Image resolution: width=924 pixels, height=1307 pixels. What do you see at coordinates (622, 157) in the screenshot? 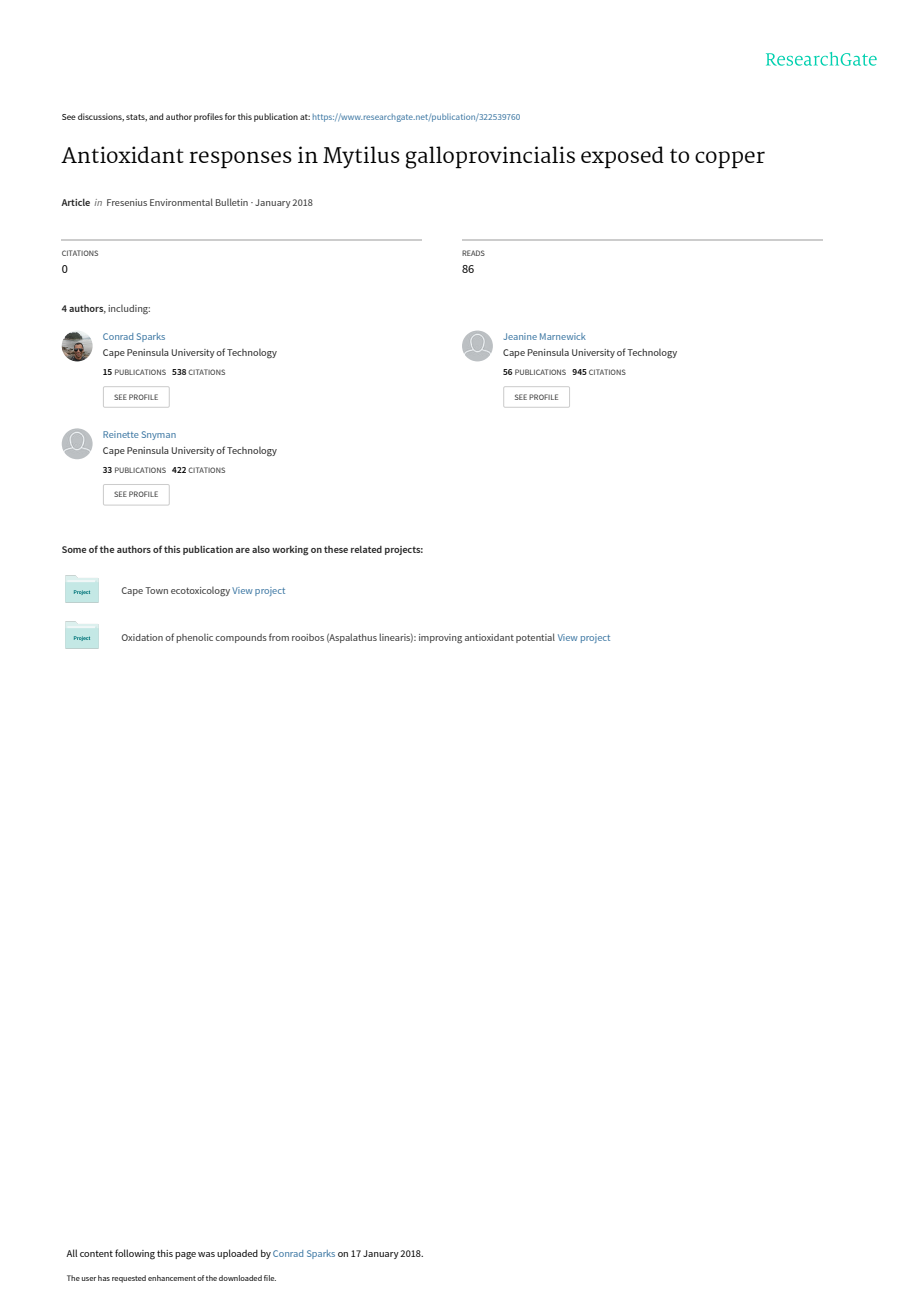
I see `exposed` at bounding box center [622, 157].
